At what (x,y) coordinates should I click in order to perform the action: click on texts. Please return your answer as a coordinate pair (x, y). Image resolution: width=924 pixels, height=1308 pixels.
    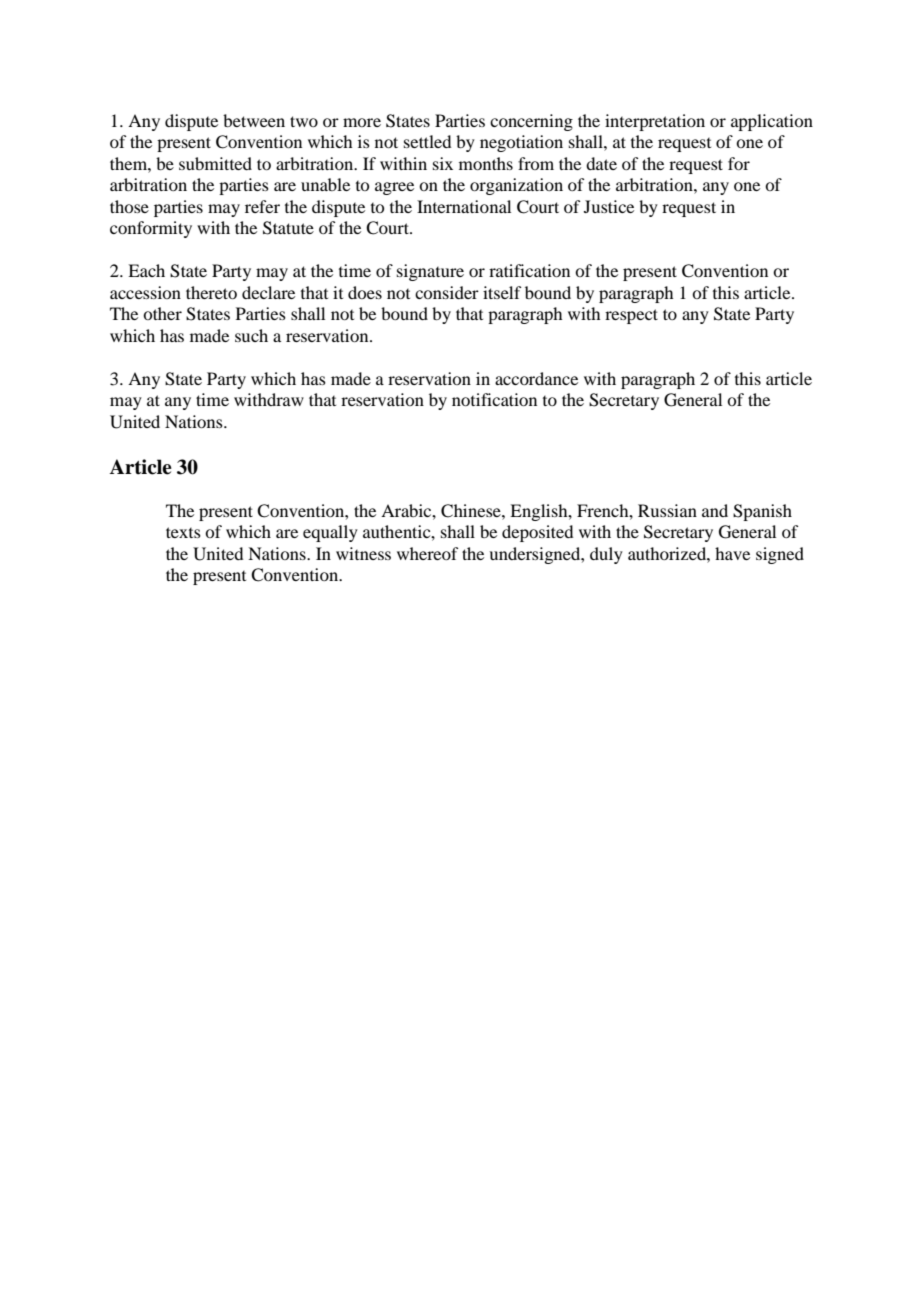
    Looking at the image, I should click on (183, 532).
